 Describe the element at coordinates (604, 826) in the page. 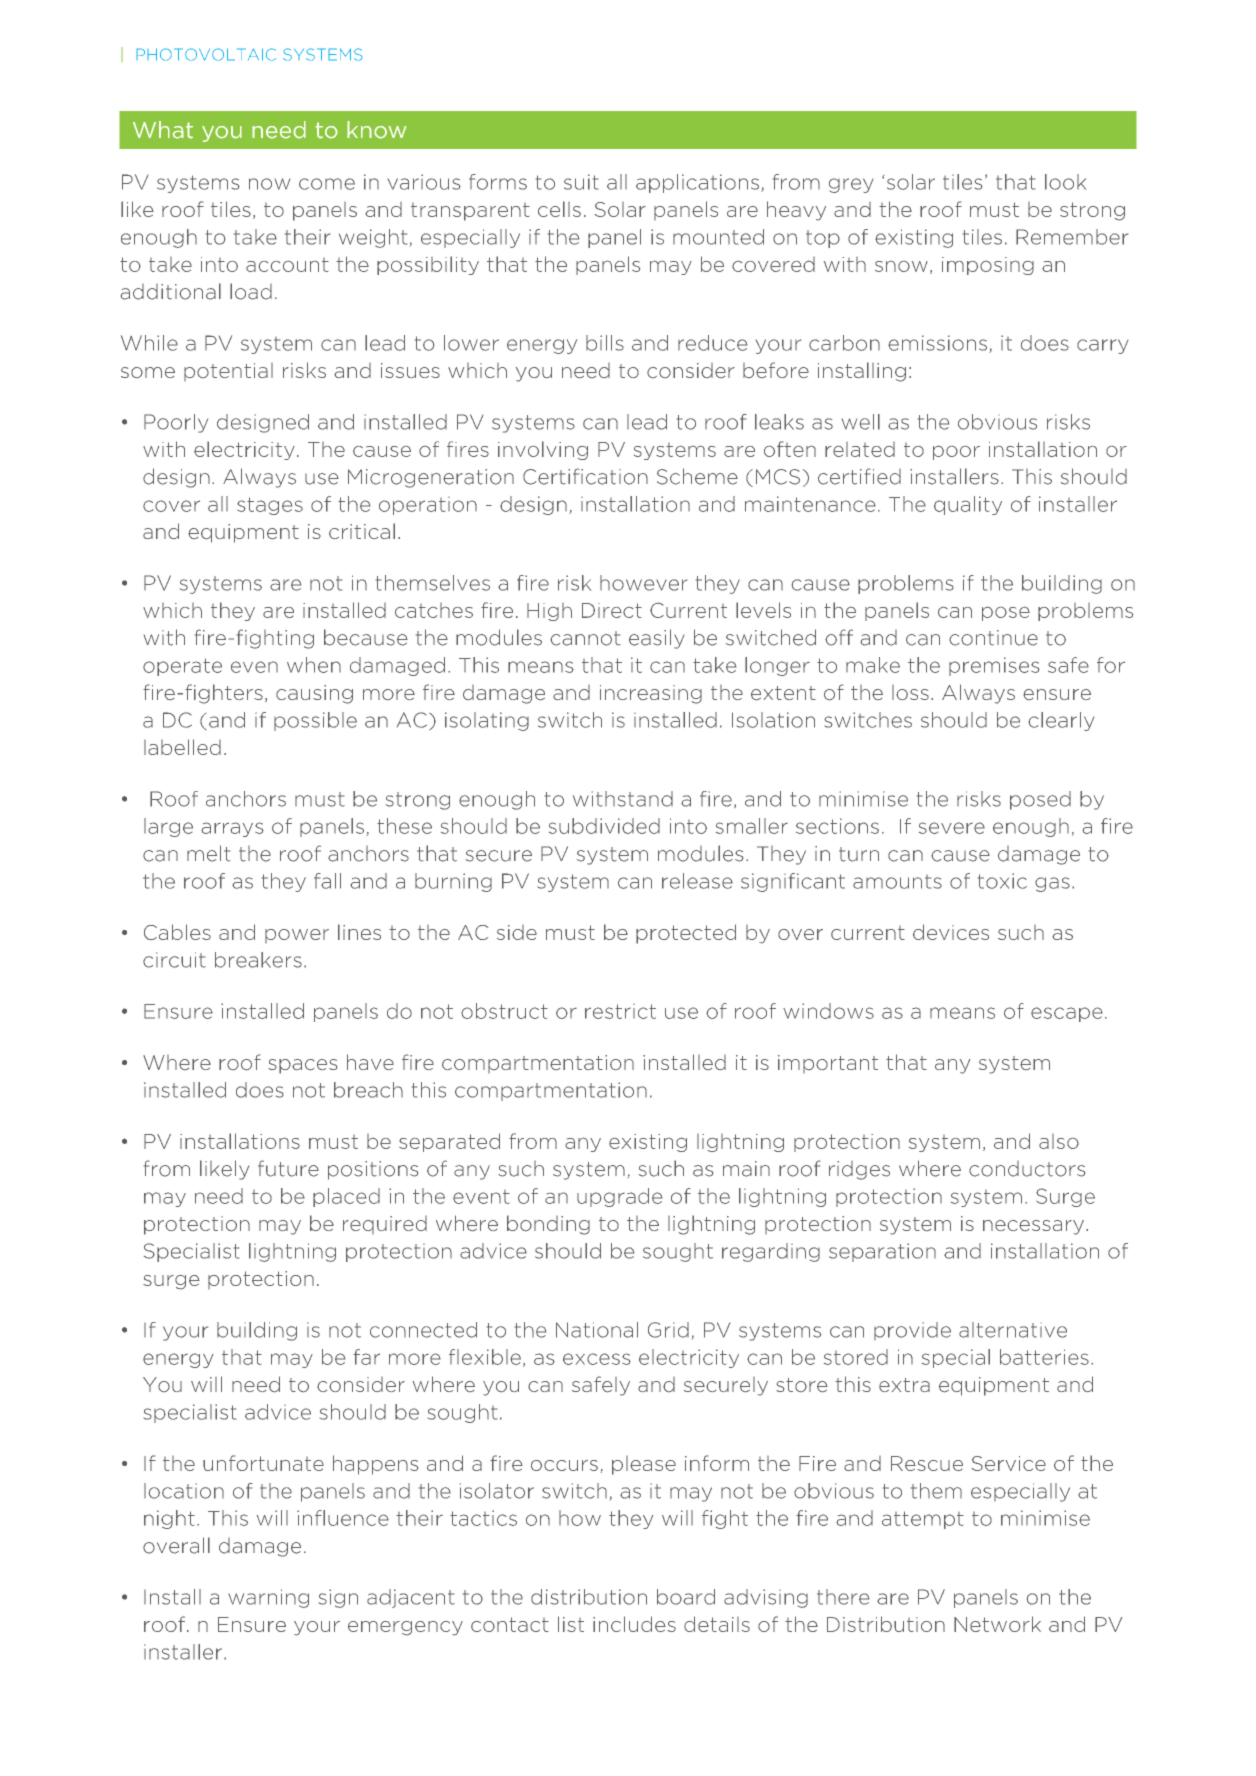

I see `subdivided` at that location.
